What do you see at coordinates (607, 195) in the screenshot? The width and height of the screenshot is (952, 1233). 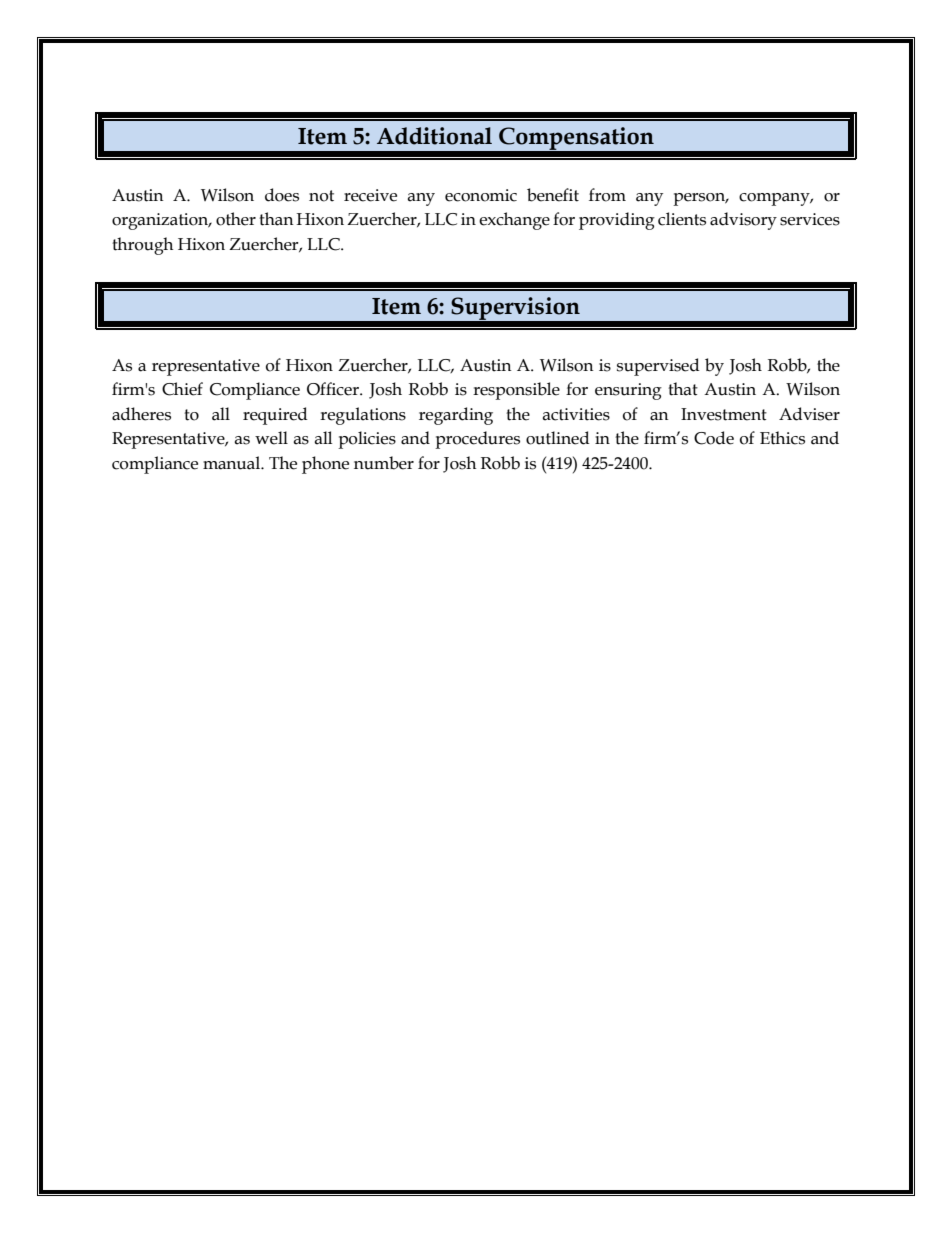 I see `from` at bounding box center [607, 195].
